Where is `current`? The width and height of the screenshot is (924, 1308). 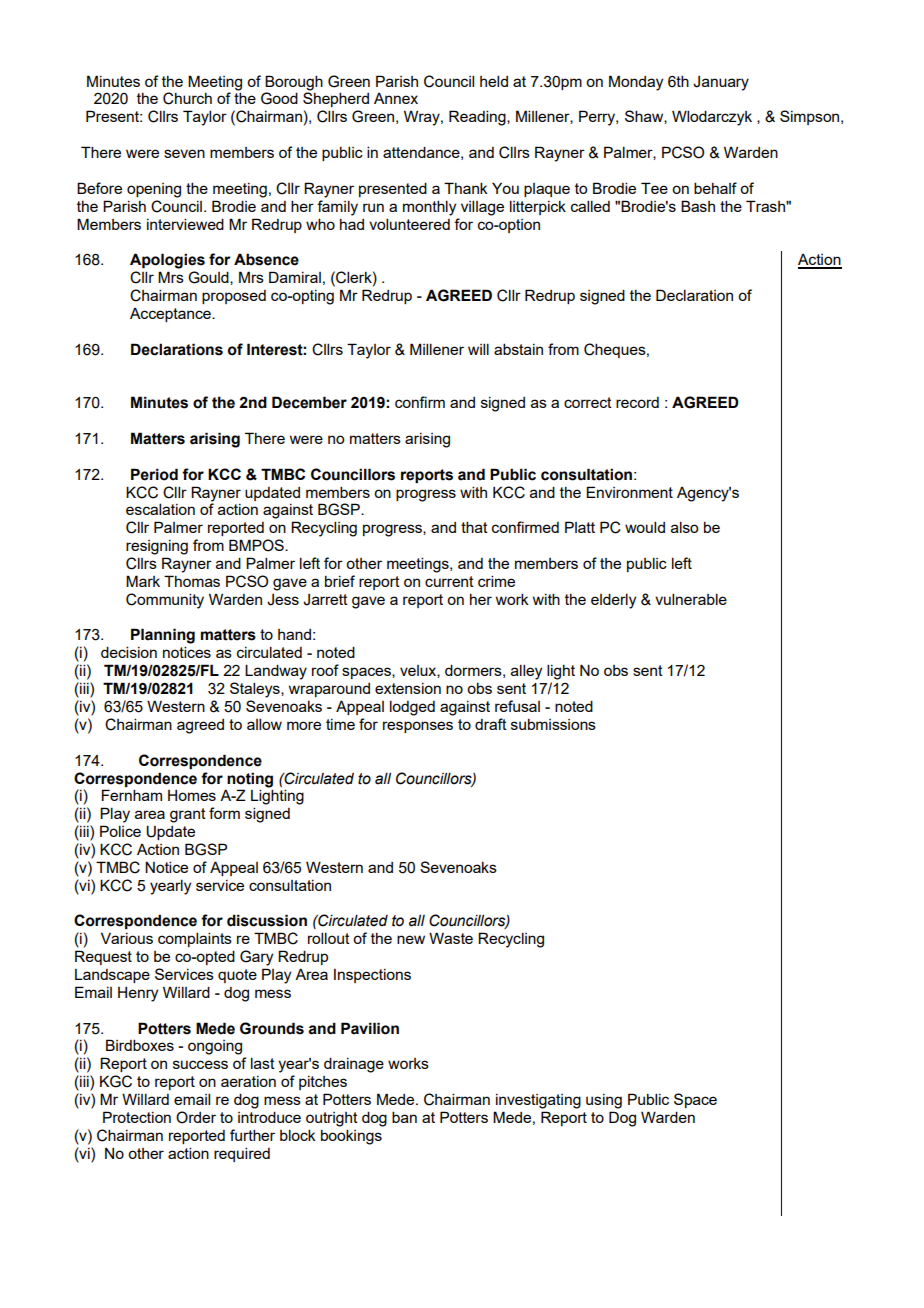
current is located at coordinates (449, 581).
